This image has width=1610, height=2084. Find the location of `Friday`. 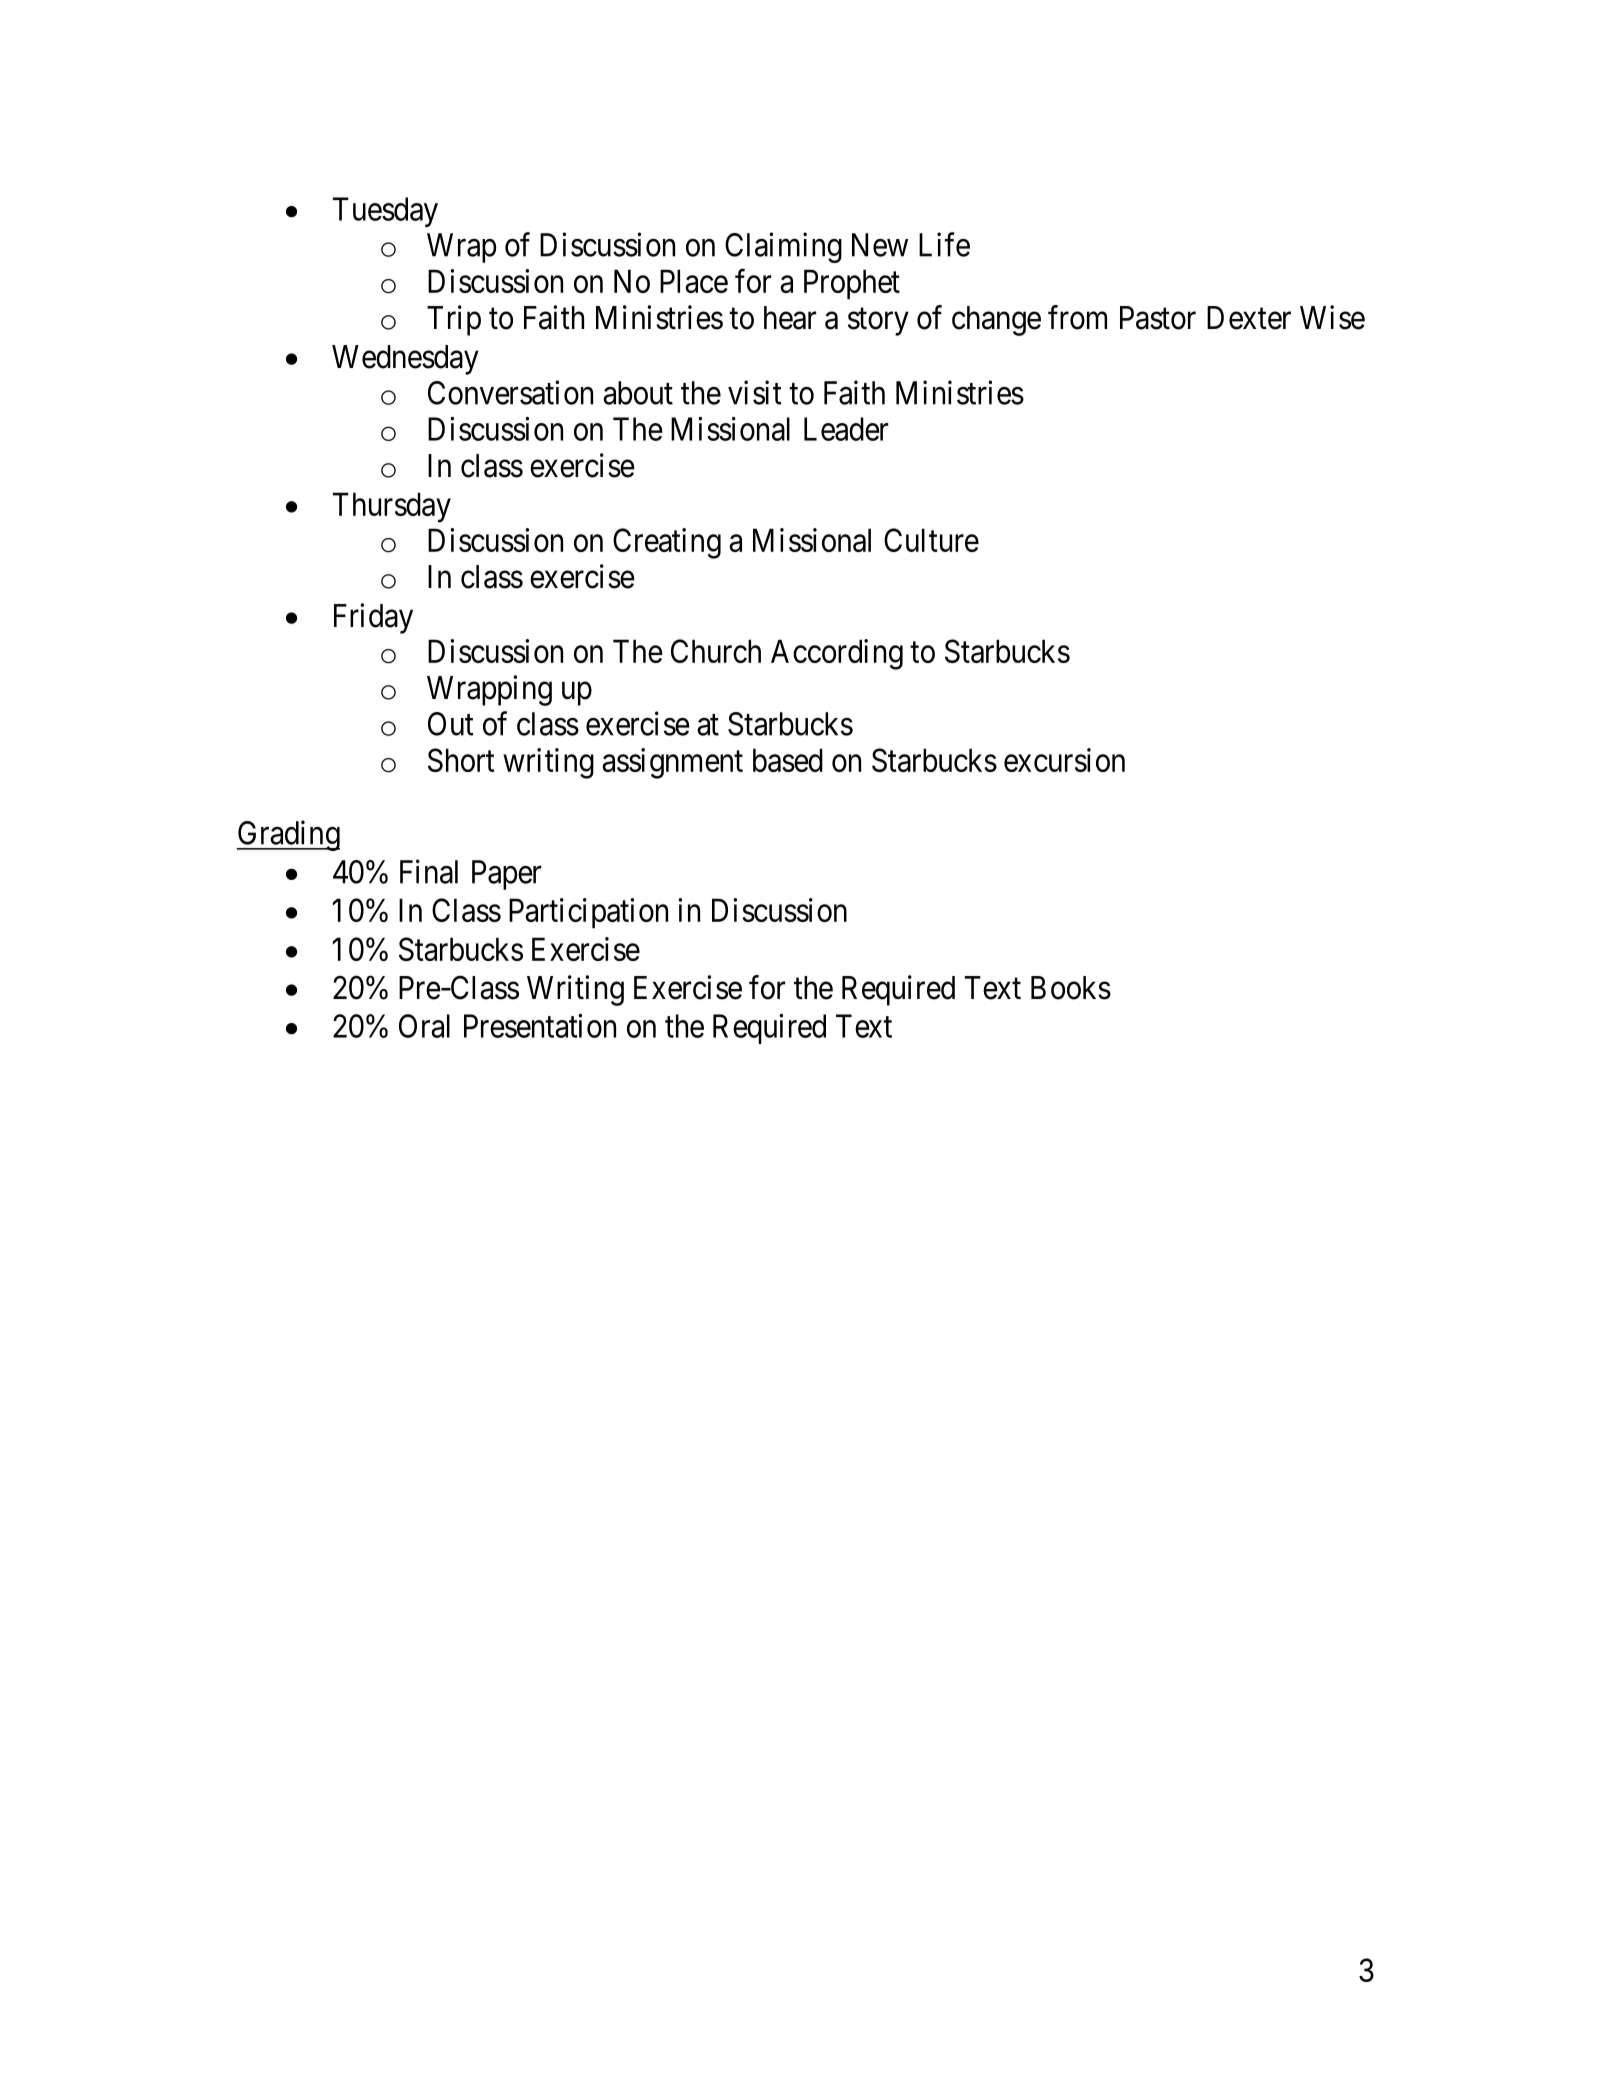

Friday is located at coordinates (373, 618).
